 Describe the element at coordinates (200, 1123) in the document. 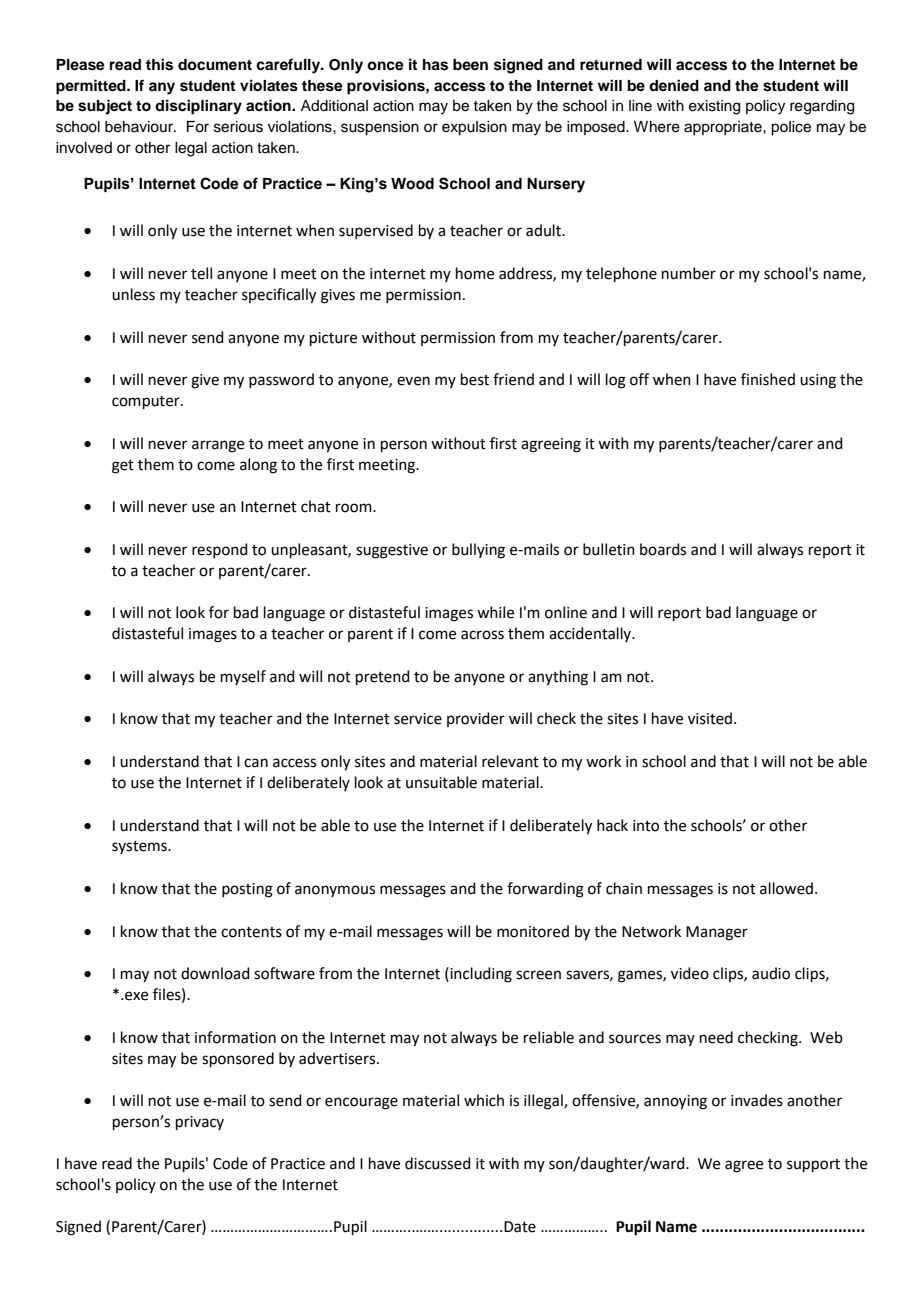

I see `privacy` at that location.
